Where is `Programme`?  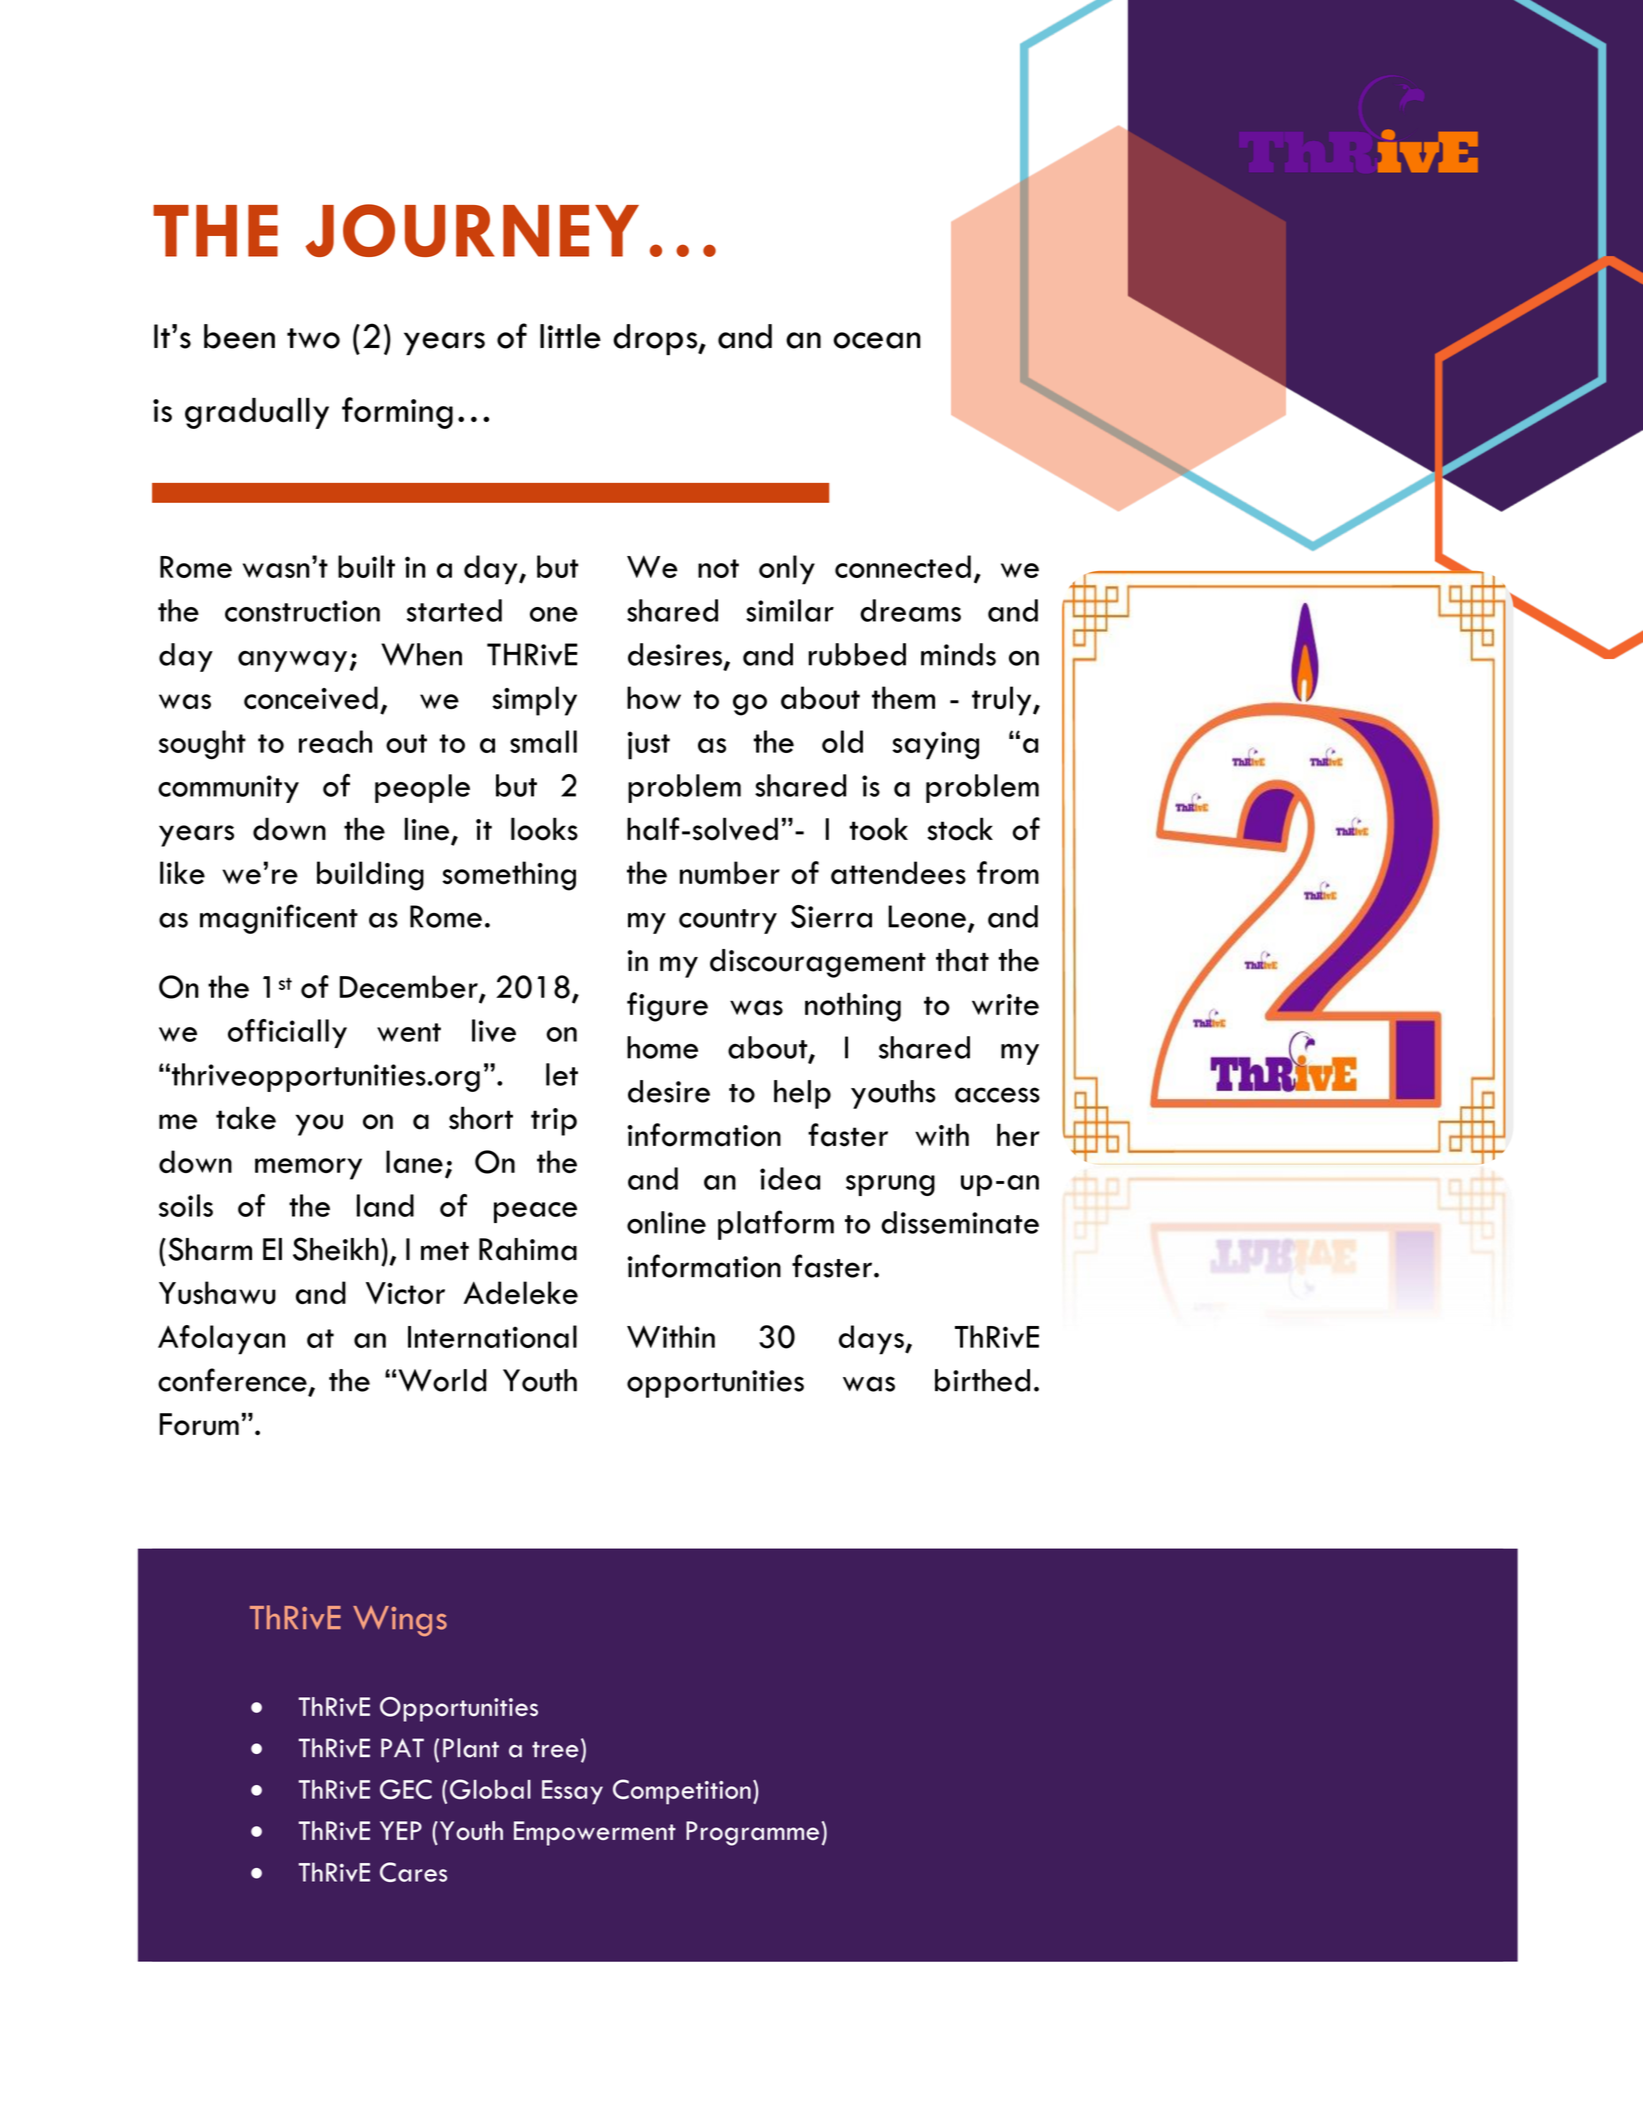
Programme is located at coordinates (752, 1833).
